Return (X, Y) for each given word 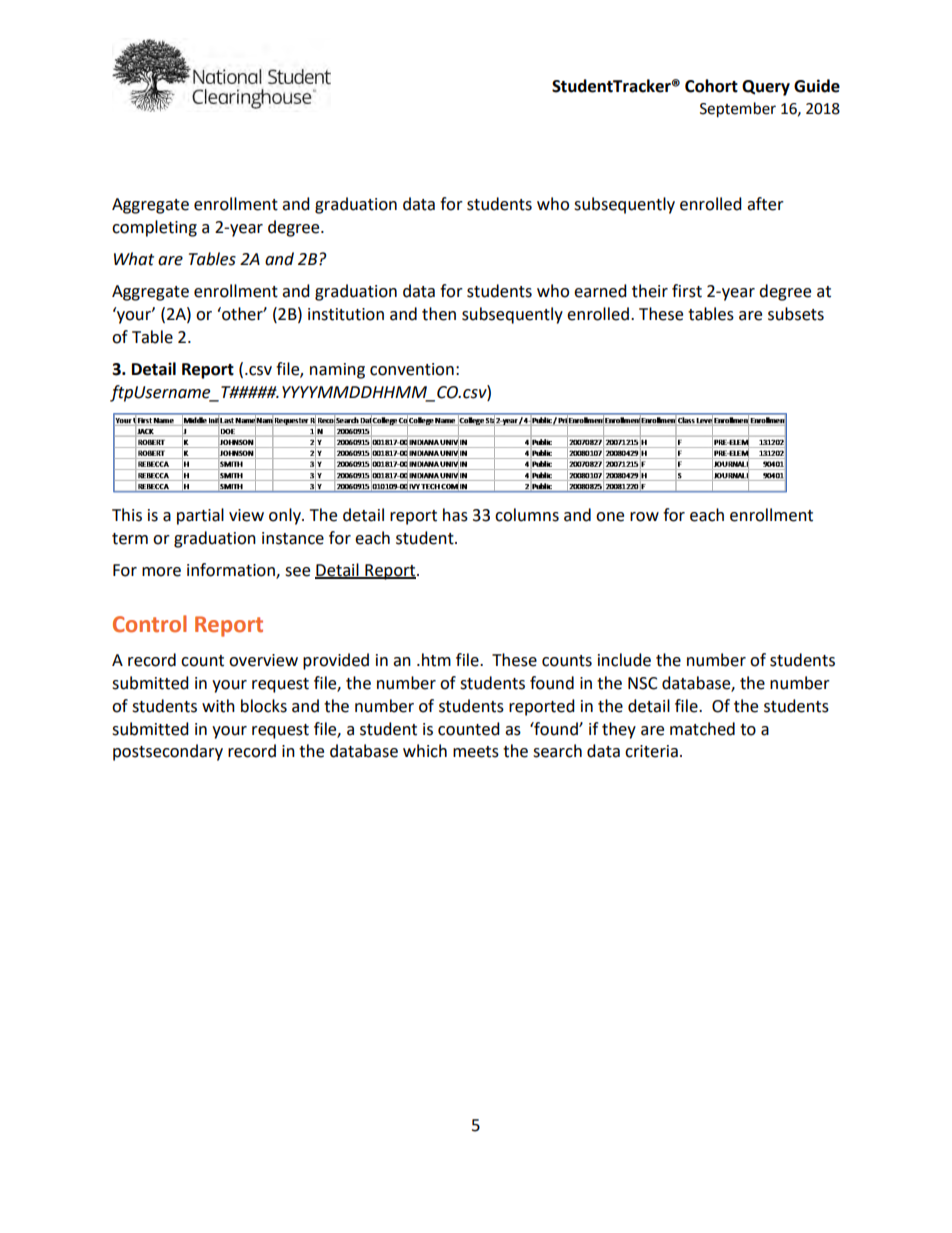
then (439, 314)
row (644, 517)
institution (346, 314)
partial (200, 516)
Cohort (711, 86)
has (455, 515)
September (738, 110)
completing (154, 228)
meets (476, 752)
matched (702, 729)
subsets (796, 314)
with (218, 706)
